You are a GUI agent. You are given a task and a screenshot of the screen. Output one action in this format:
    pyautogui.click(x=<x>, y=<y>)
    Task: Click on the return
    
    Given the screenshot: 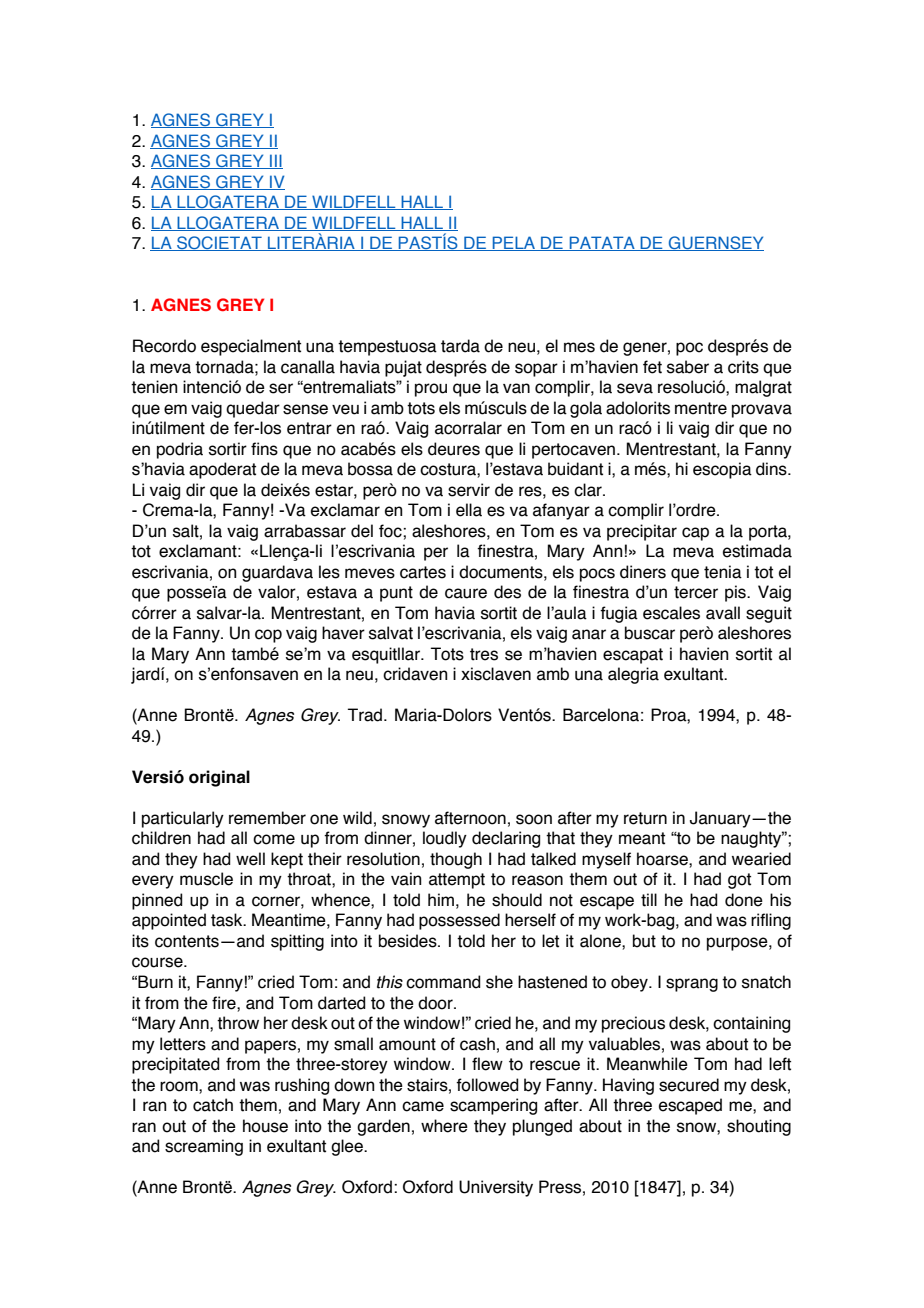 What is the action you would take?
    pyautogui.click(x=645, y=818)
